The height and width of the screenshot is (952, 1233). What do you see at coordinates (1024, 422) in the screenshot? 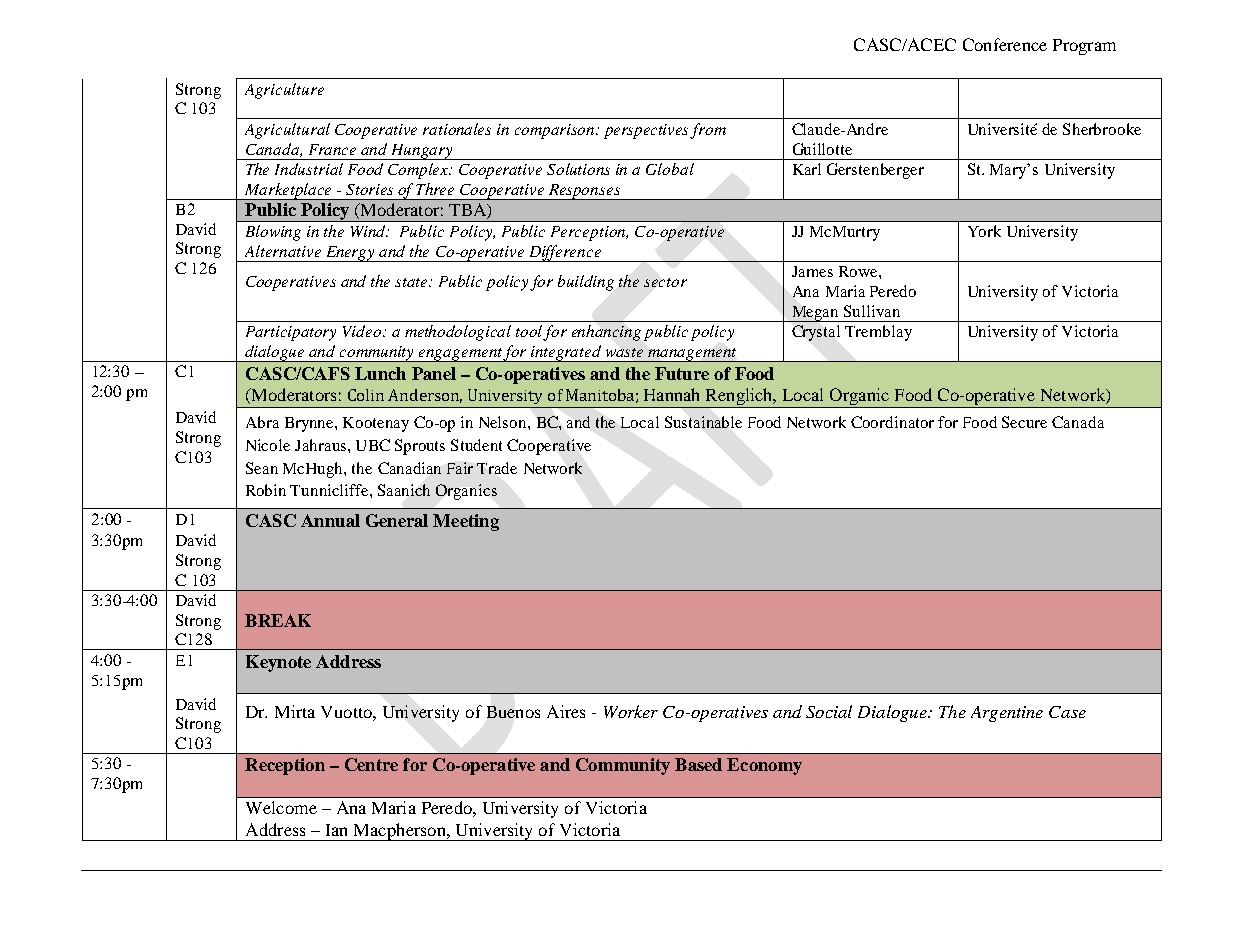
I see `Secure` at bounding box center [1024, 422].
